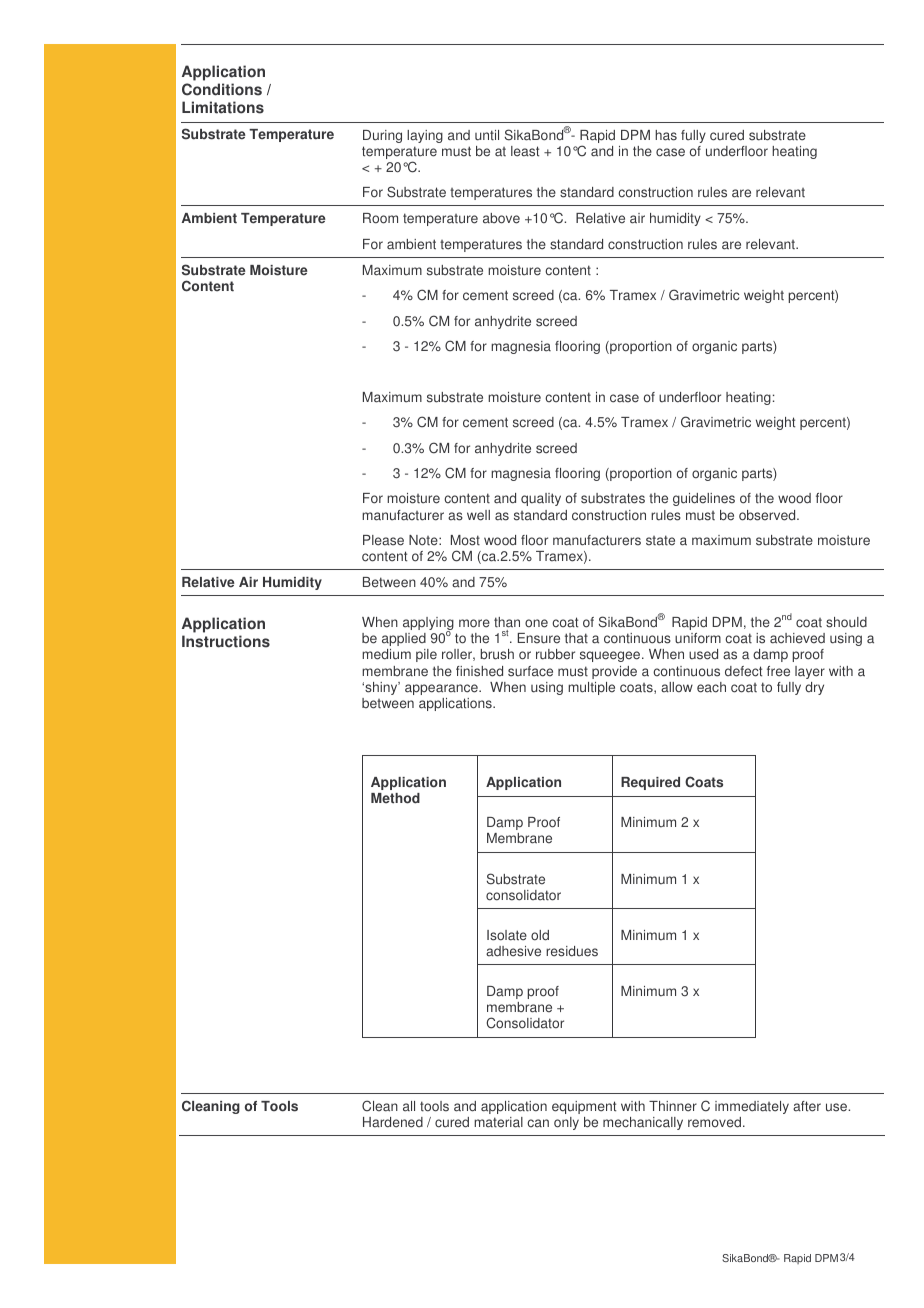 The width and height of the document is (924, 1308). I want to click on Room, so click(380, 218).
